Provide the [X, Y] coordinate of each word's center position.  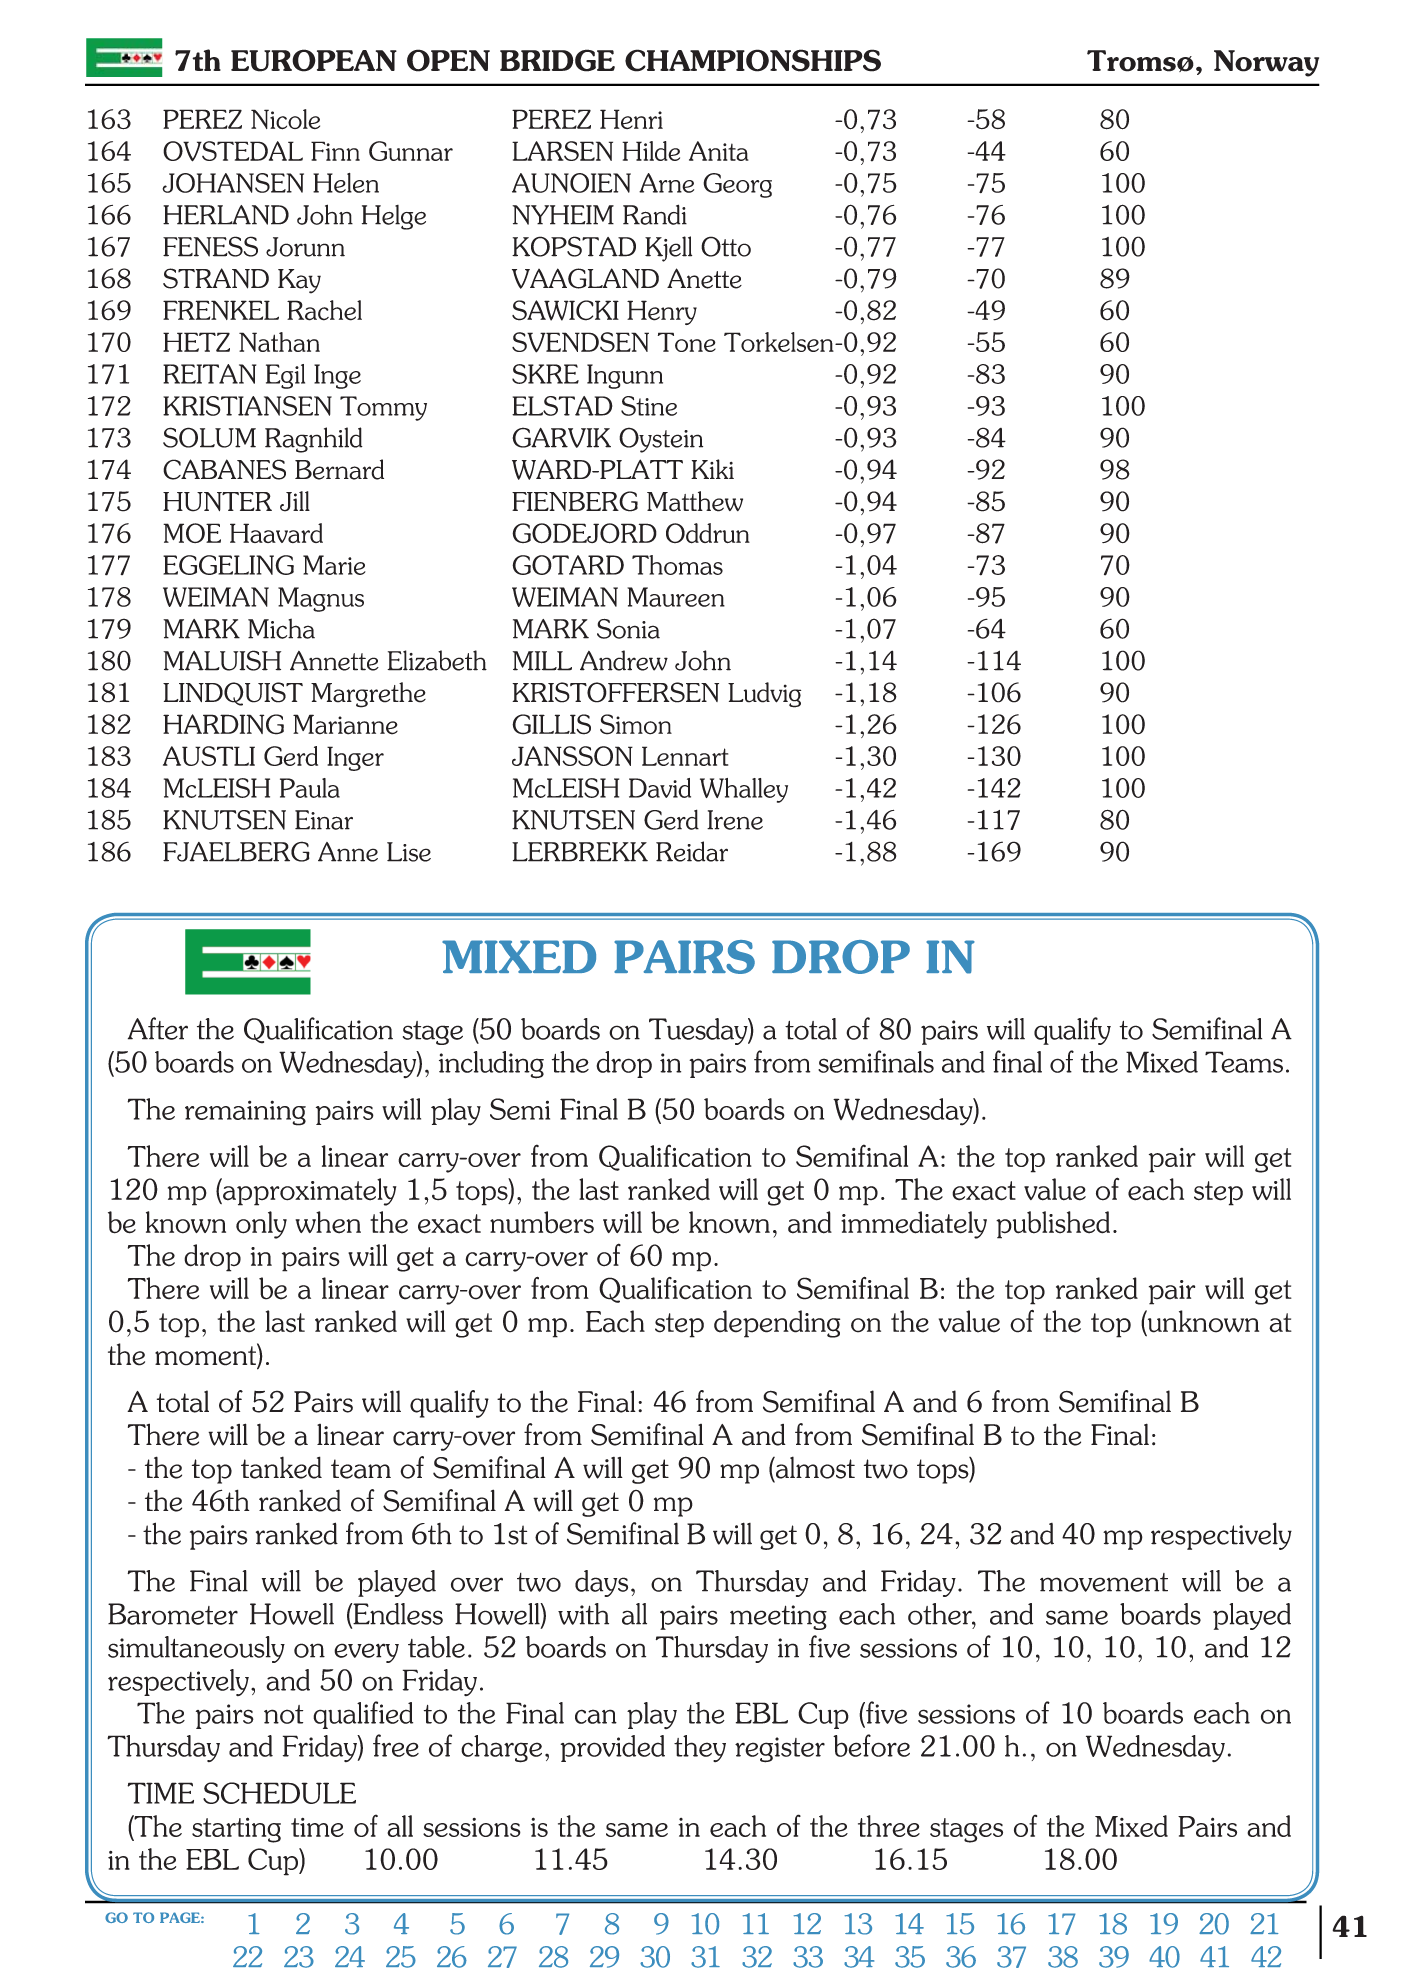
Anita [719, 151]
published [1053, 1225]
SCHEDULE [279, 1793]
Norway [1266, 63]
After [158, 1028]
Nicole [285, 119]
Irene [735, 820]
